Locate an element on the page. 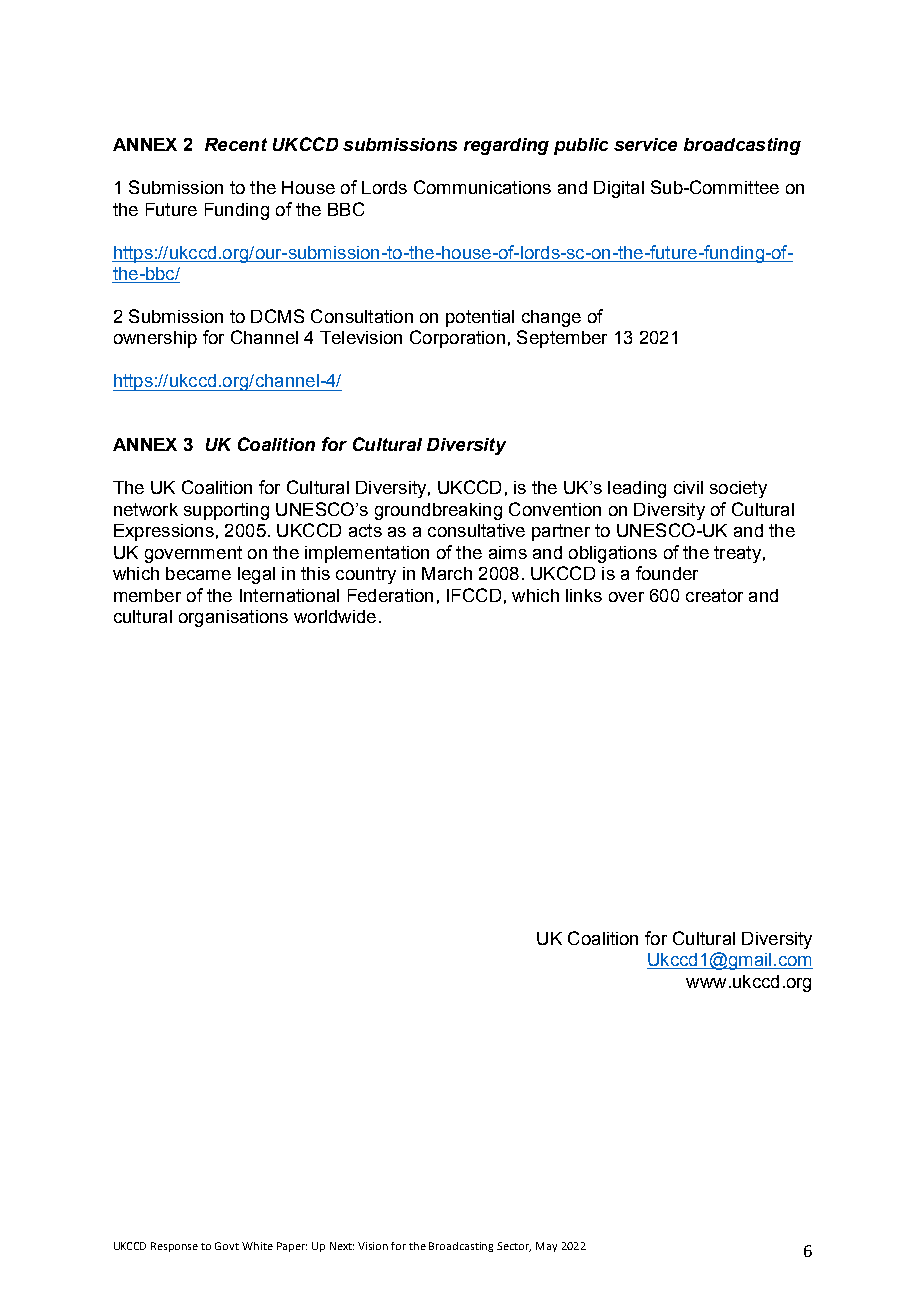 Image resolution: width=924 pixels, height=1308 pixels. May is located at coordinates (546, 1247).
